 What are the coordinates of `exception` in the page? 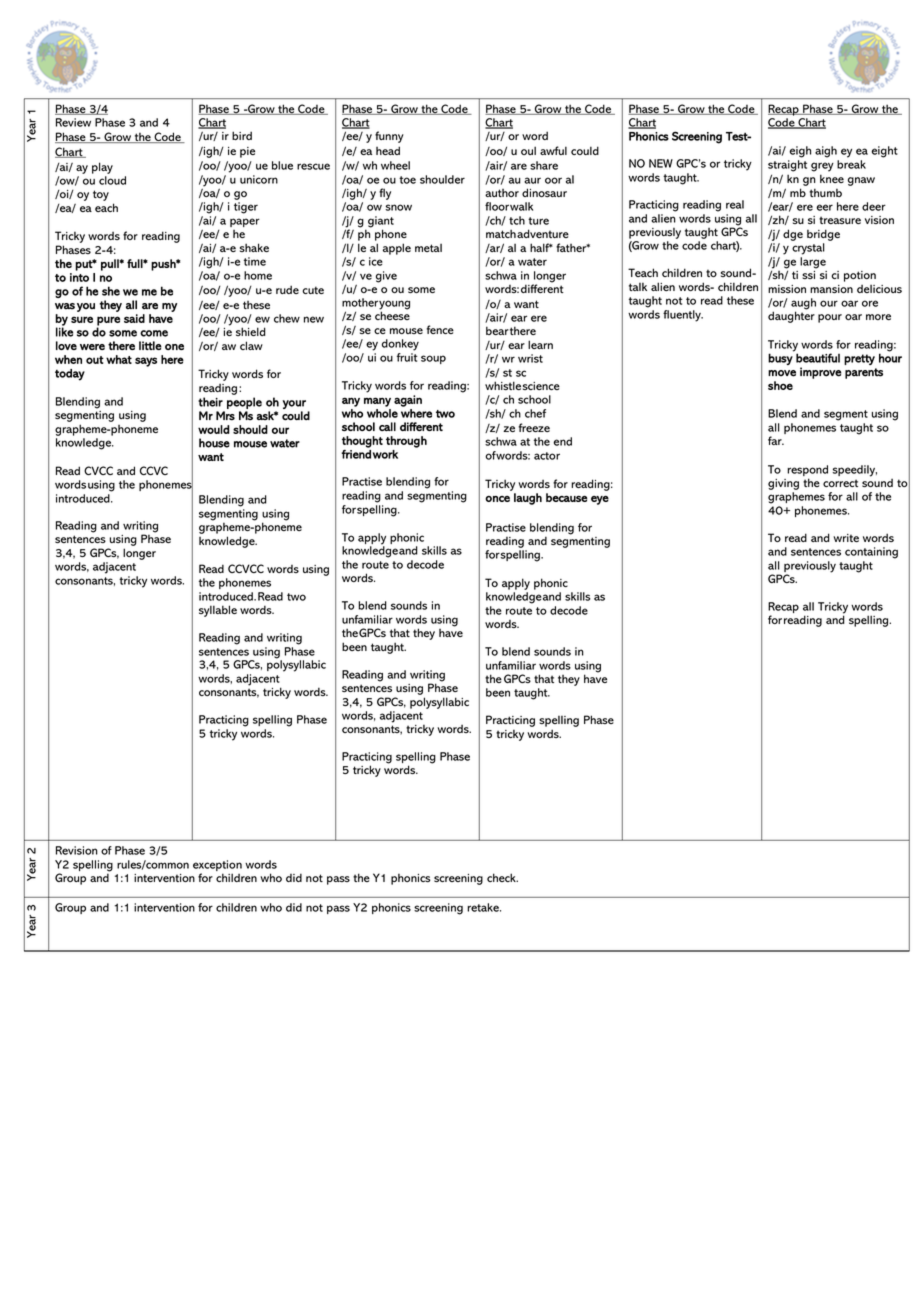 It's located at (217, 867).
